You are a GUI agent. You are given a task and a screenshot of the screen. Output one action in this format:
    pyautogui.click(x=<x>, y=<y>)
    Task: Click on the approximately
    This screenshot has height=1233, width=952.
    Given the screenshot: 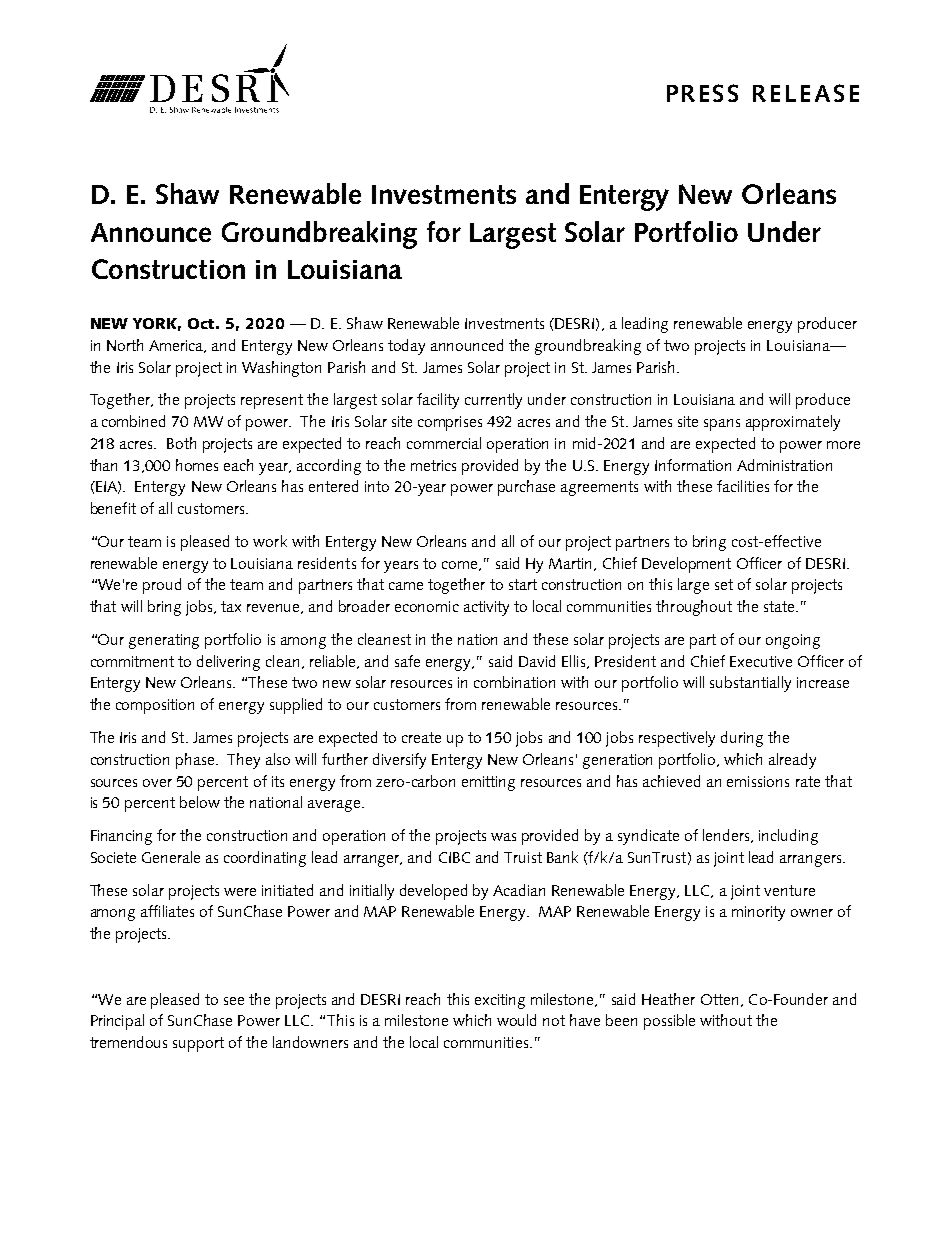 What is the action you would take?
    pyautogui.click(x=793, y=423)
